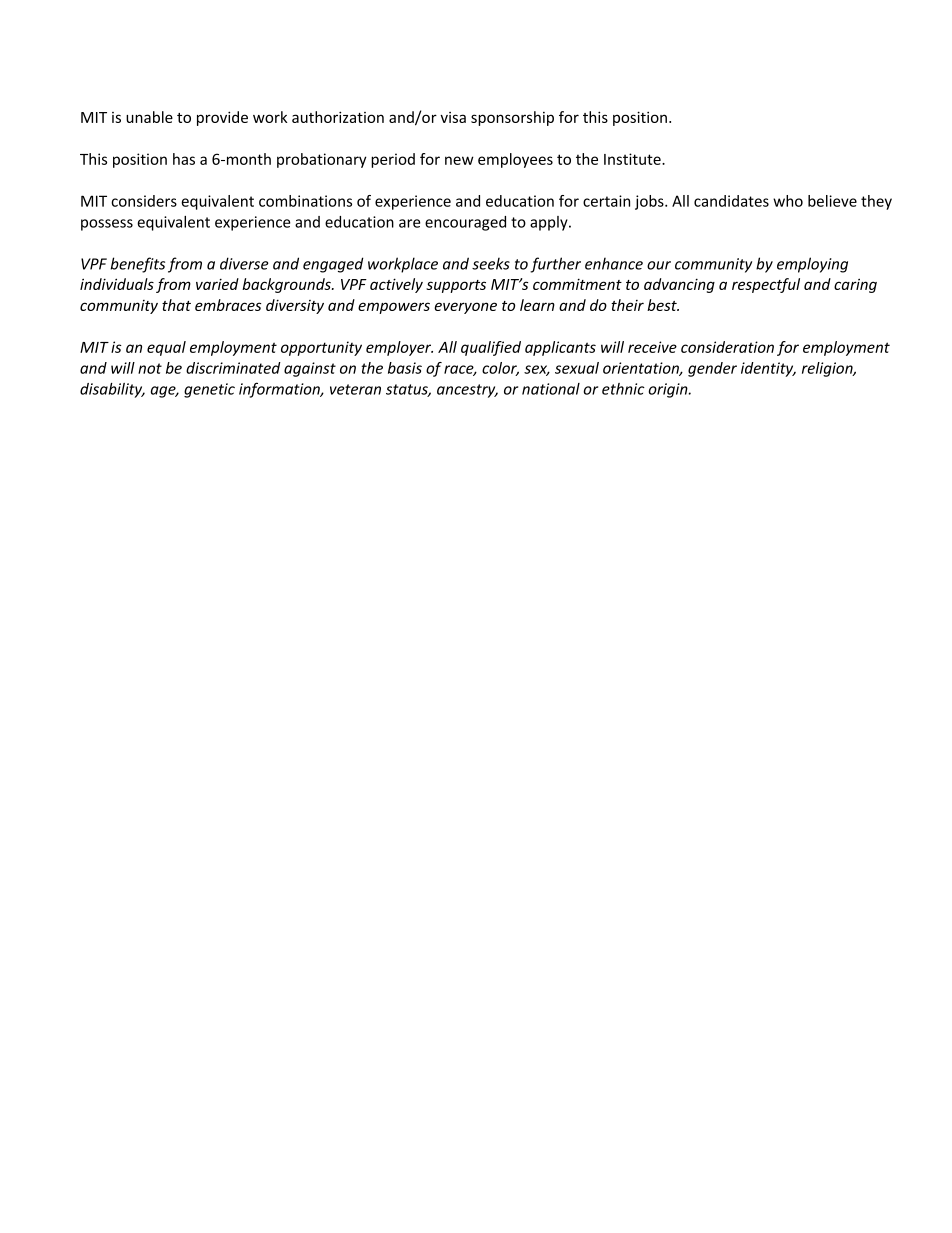 The width and height of the page is (952, 1233). Describe the element at coordinates (663, 305) in the page. I see `best` at that location.
